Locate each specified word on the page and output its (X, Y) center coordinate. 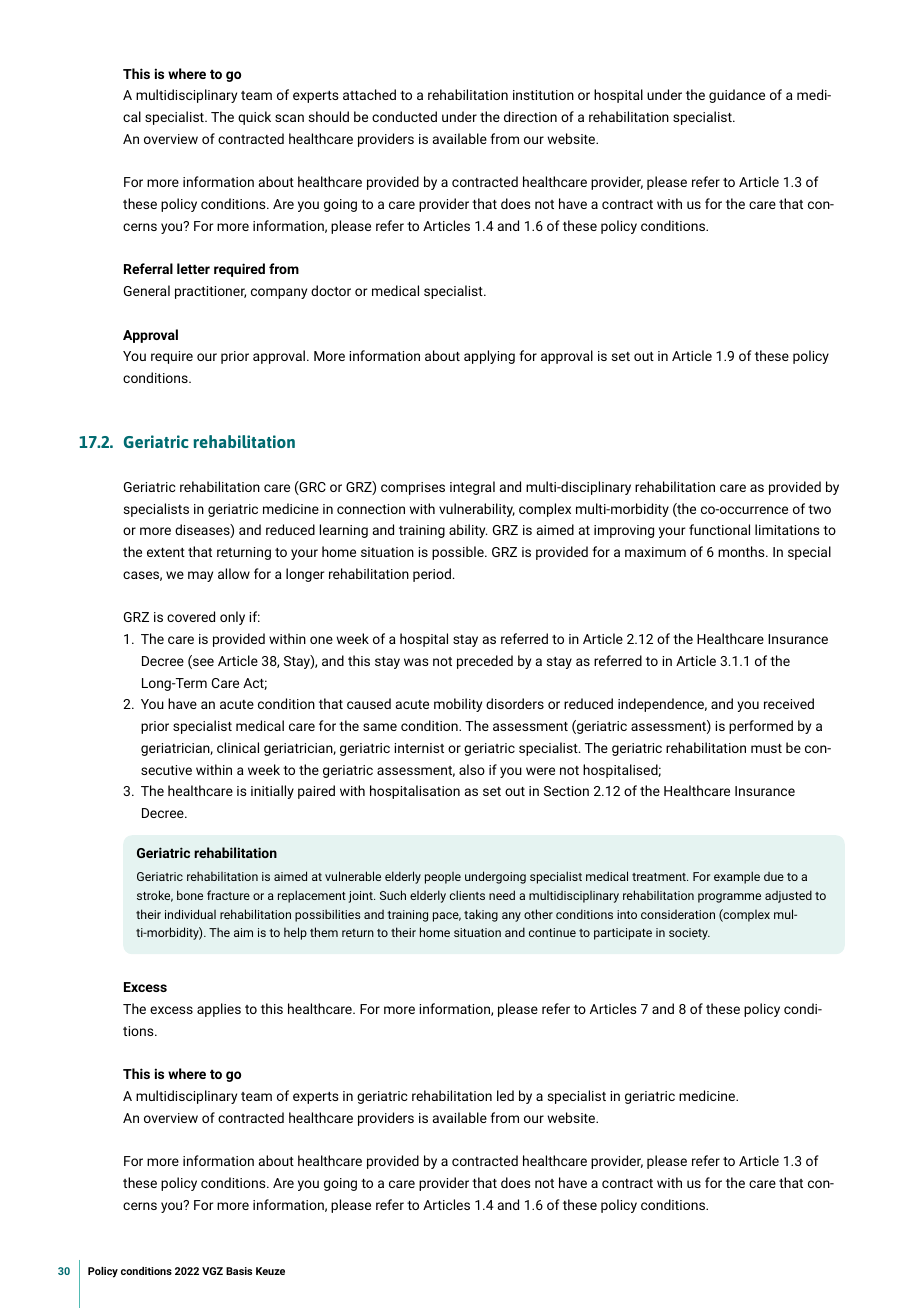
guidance (737, 96)
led (505, 1095)
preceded (485, 662)
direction (530, 116)
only (232, 618)
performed (761, 727)
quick (254, 118)
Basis (239, 1271)
